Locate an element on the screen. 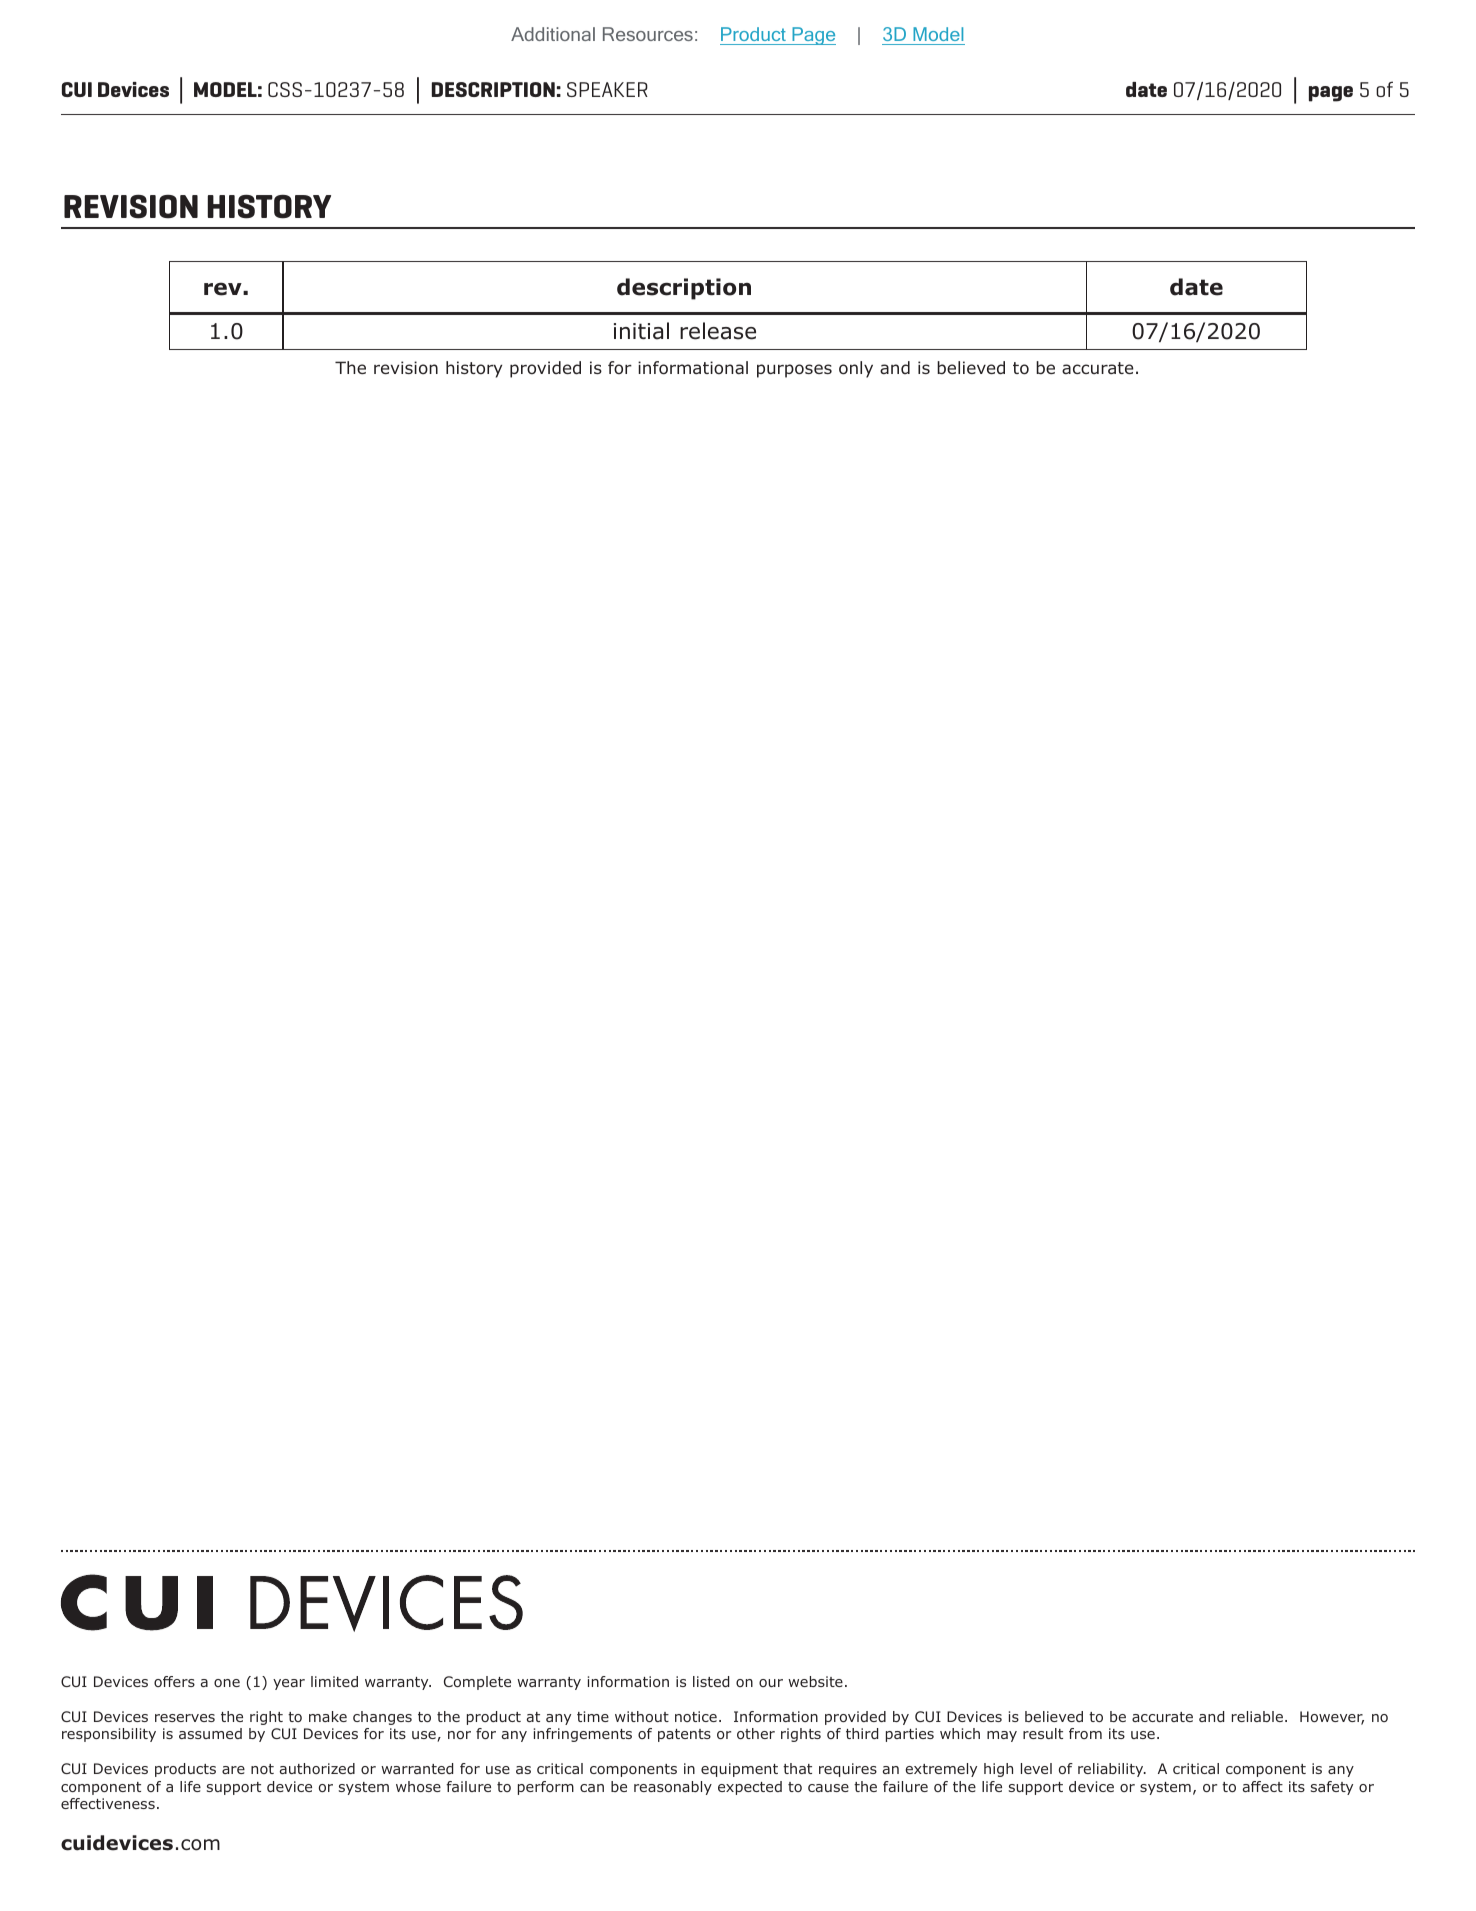  equipment is located at coordinates (739, 1770).
